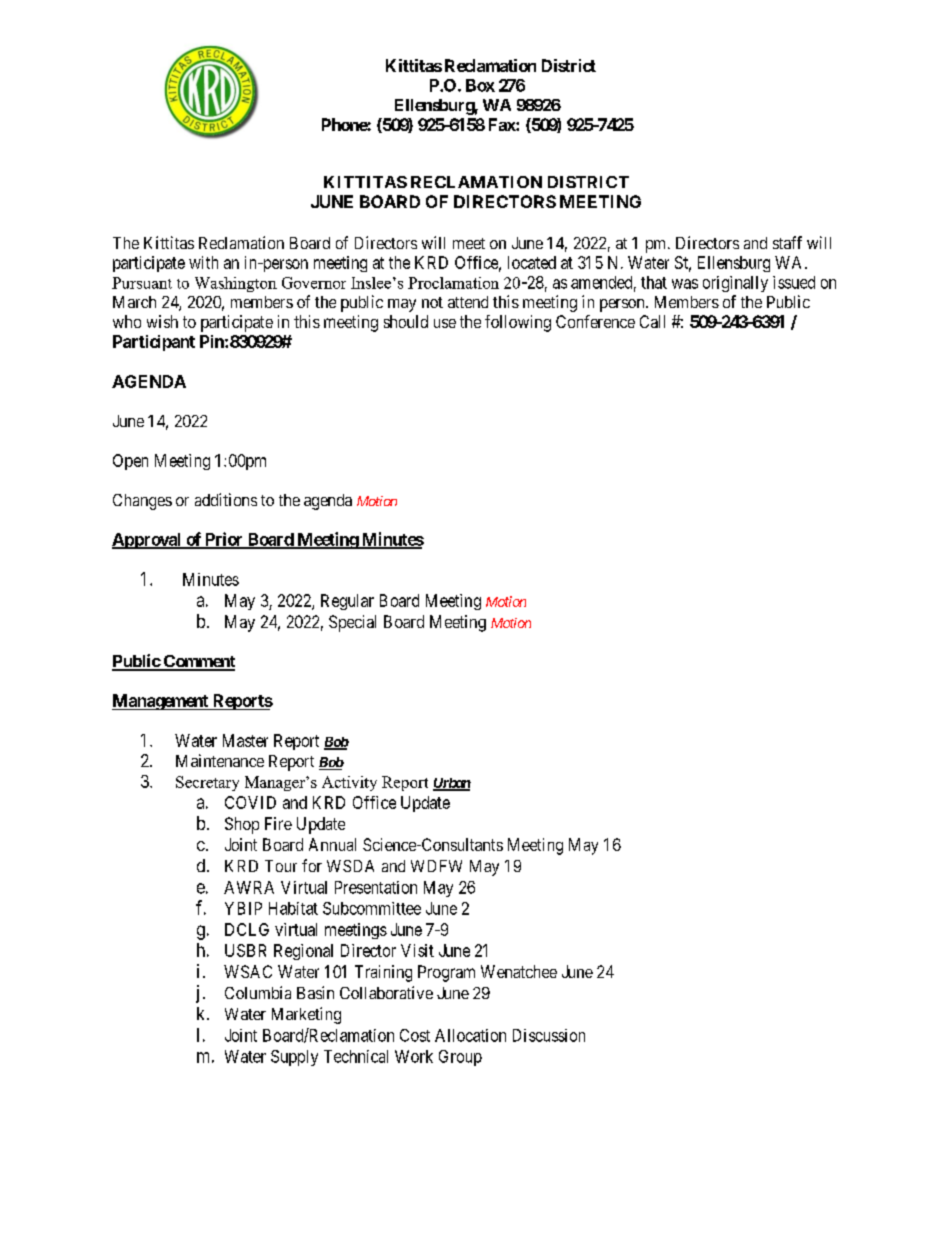  I want to click on Allocation, so click(470, 1035).
